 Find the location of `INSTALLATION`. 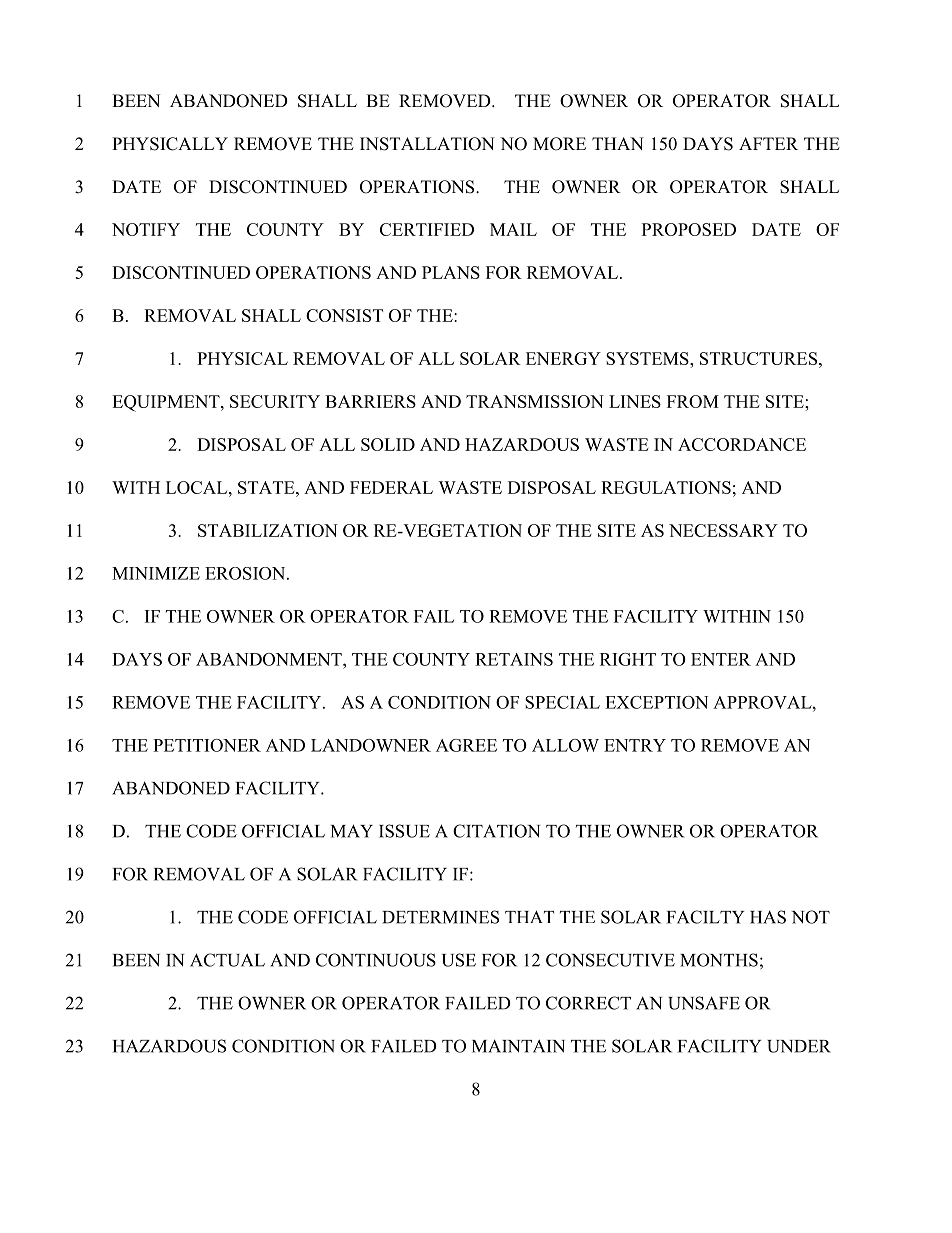

INSTALLATION is located at coordinates (427, 144).
